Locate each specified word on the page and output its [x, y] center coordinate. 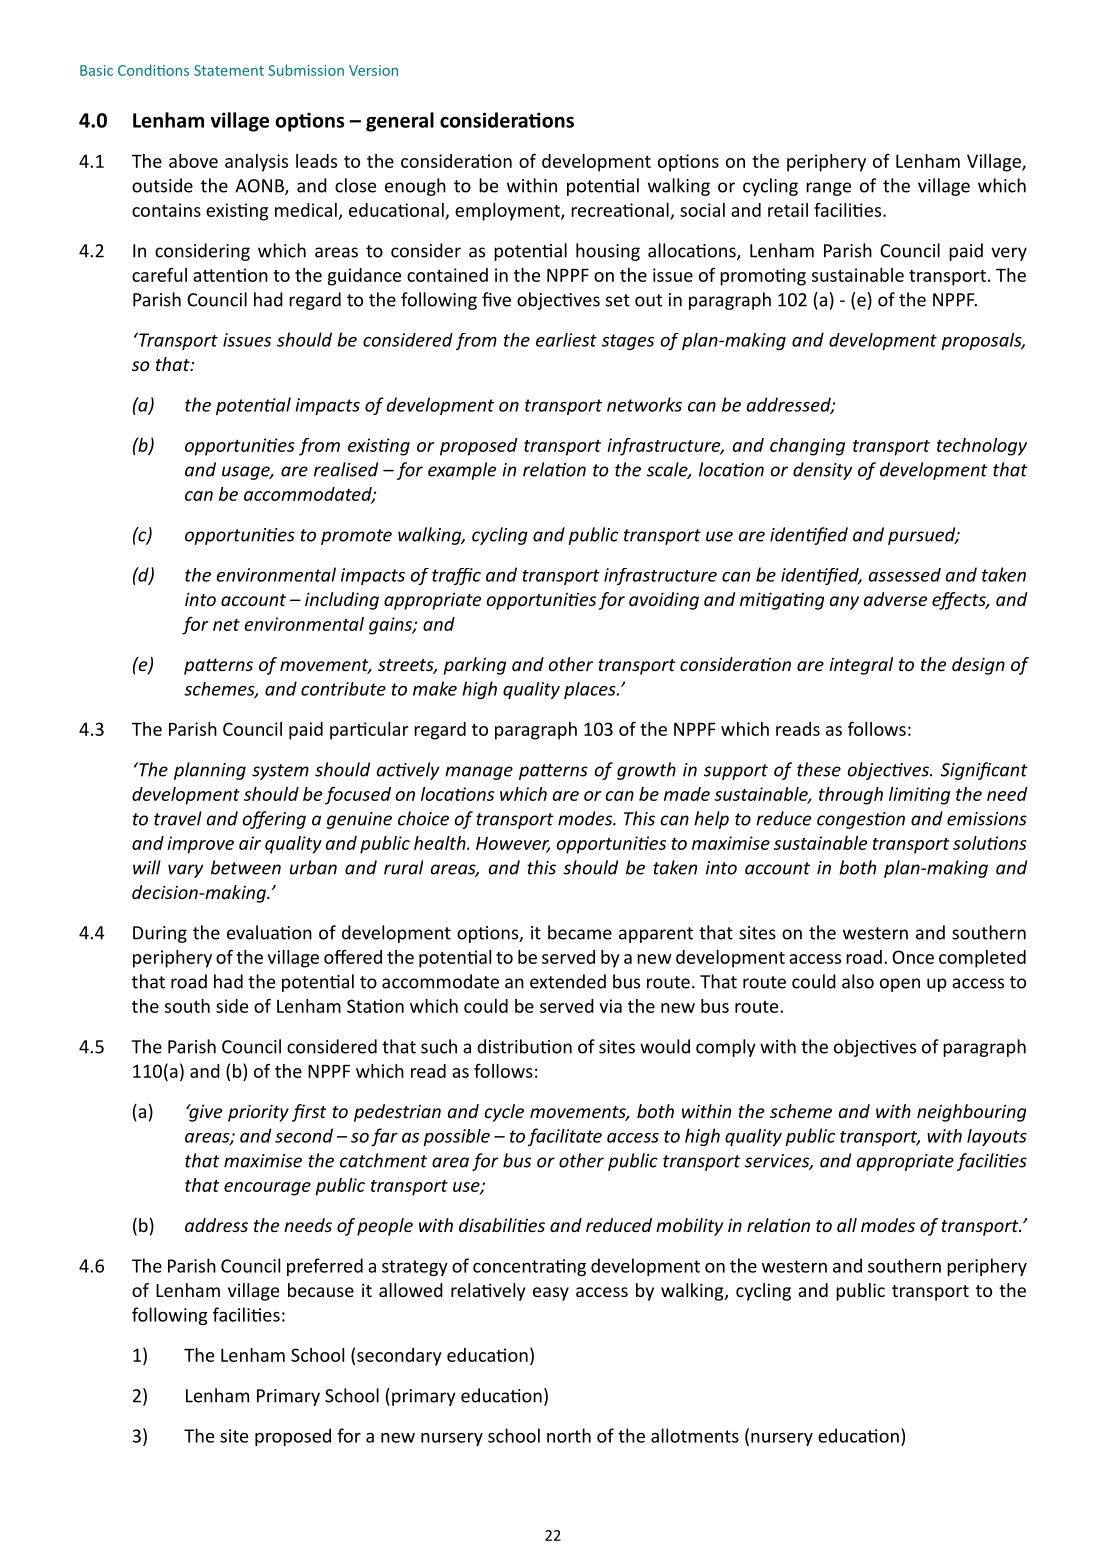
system [280, 772]
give [204, 1113]
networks [644, 404]
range [828, 189]
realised [346, 469]
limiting [919, 796]
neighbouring [971, 1113]
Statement [229, 70]
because [321, 1290]
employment [508, 212]
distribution [524, 1046]
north [569, 1435]
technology [982, 447]
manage [479, 773]
